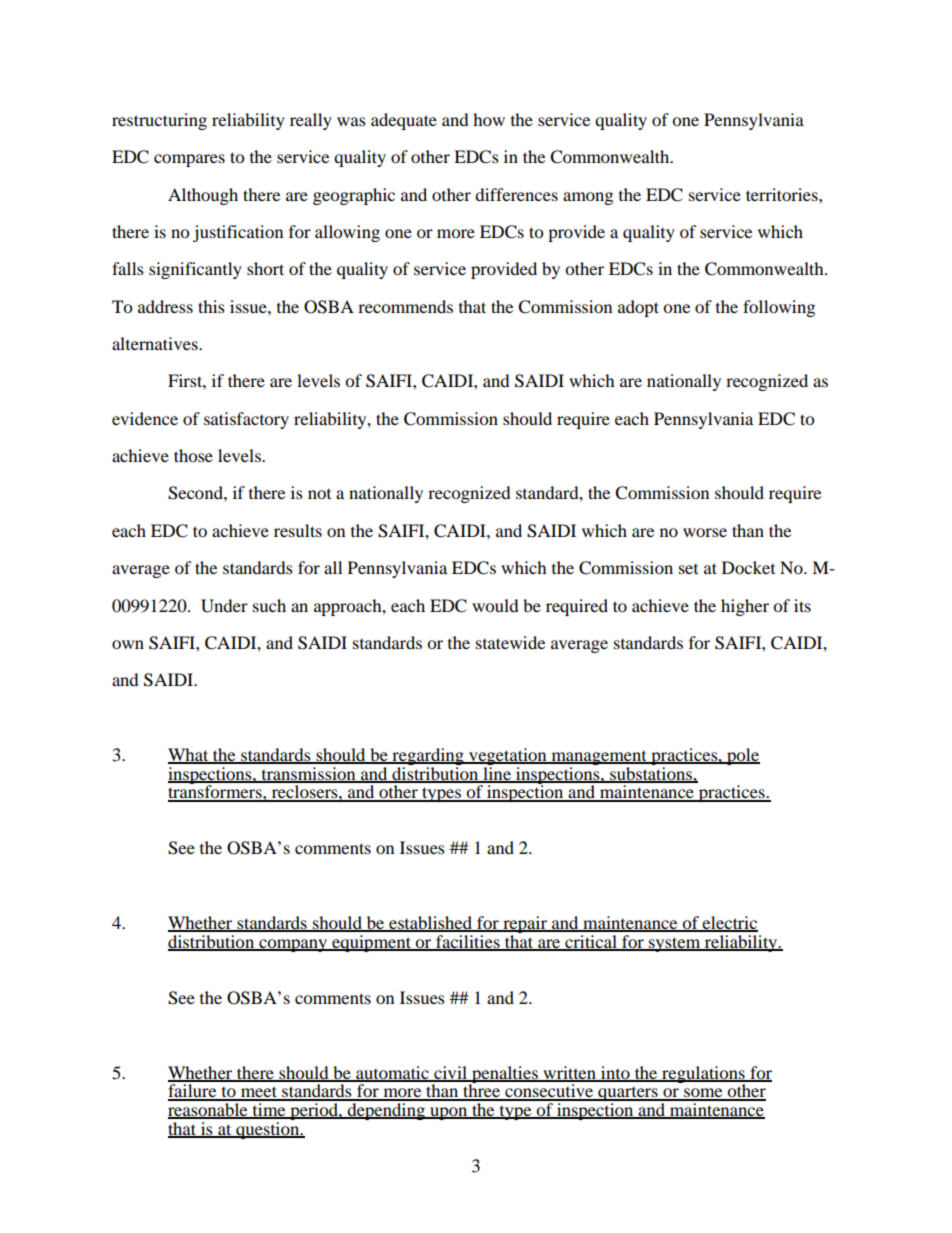  I want to click on meet, so click(259, 1093).
